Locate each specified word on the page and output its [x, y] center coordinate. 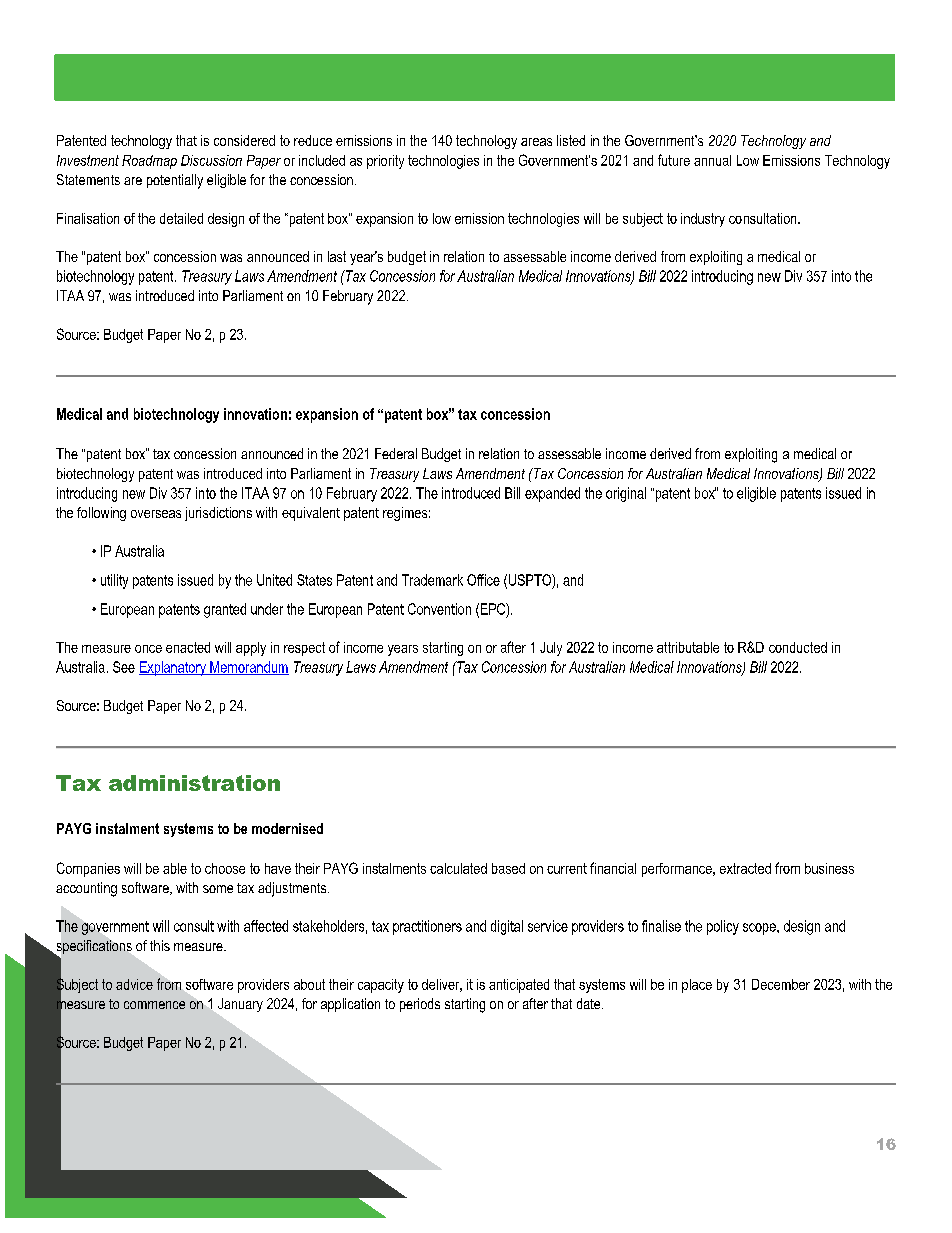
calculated [458, 868]
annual [712, 160]
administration [194, 783]
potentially [175, 181]
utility [114, 581]
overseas [156, 514]
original [626, 494]
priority [385, 162]
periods [420, 1005]
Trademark [432, 580]
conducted [798, 647]
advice [134, 984]
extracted [745, 868]
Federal [396, 453]
